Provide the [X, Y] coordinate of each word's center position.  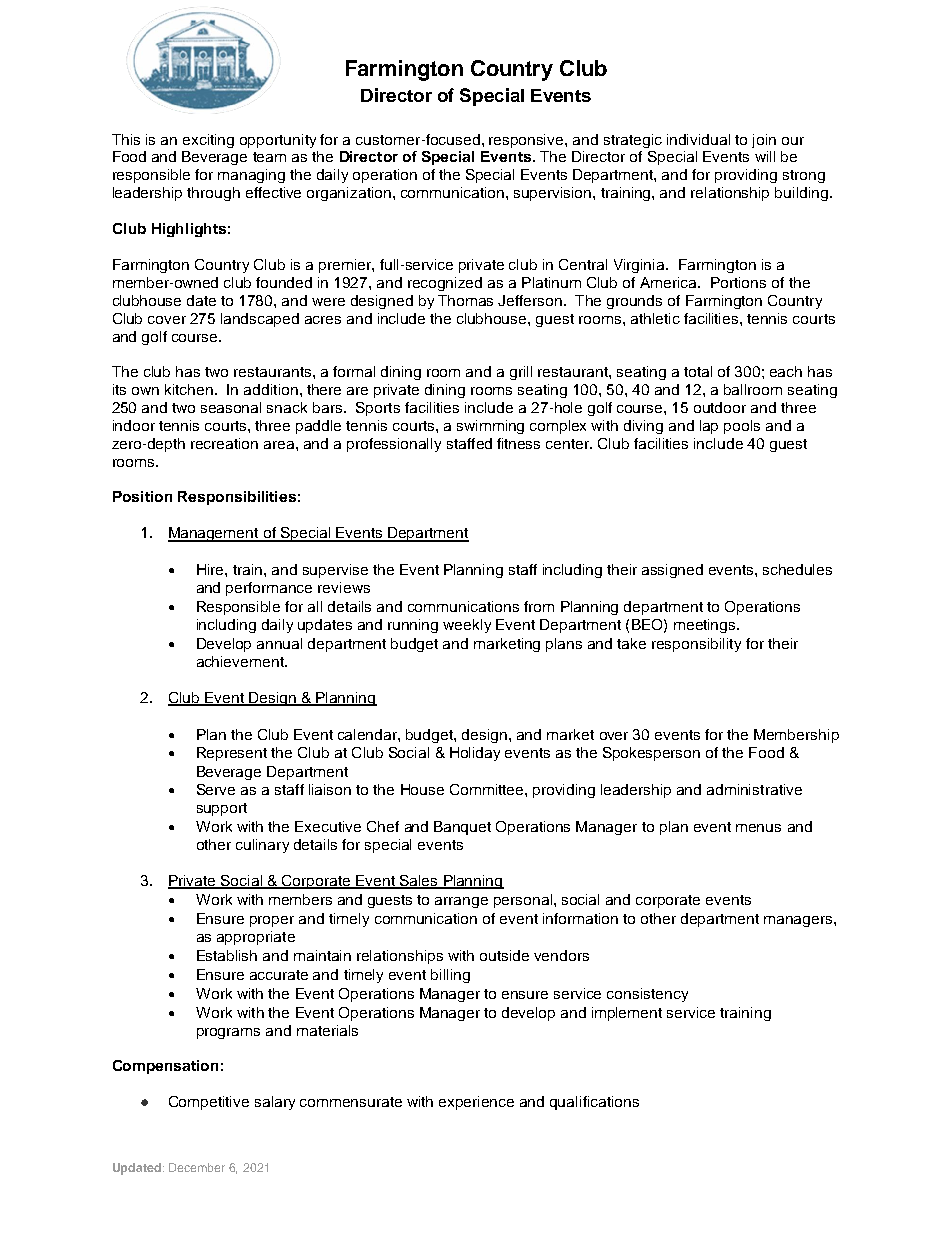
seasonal [231, 407]
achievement [241, 661]
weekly [467, 626]
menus [758, 828]
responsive [527, 141]
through [213, 194]
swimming [490, 427]
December [197, 1167]
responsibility [696, 645]
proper [272, 921]
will [765, 156]
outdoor [720, 407]
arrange [461, 902]
